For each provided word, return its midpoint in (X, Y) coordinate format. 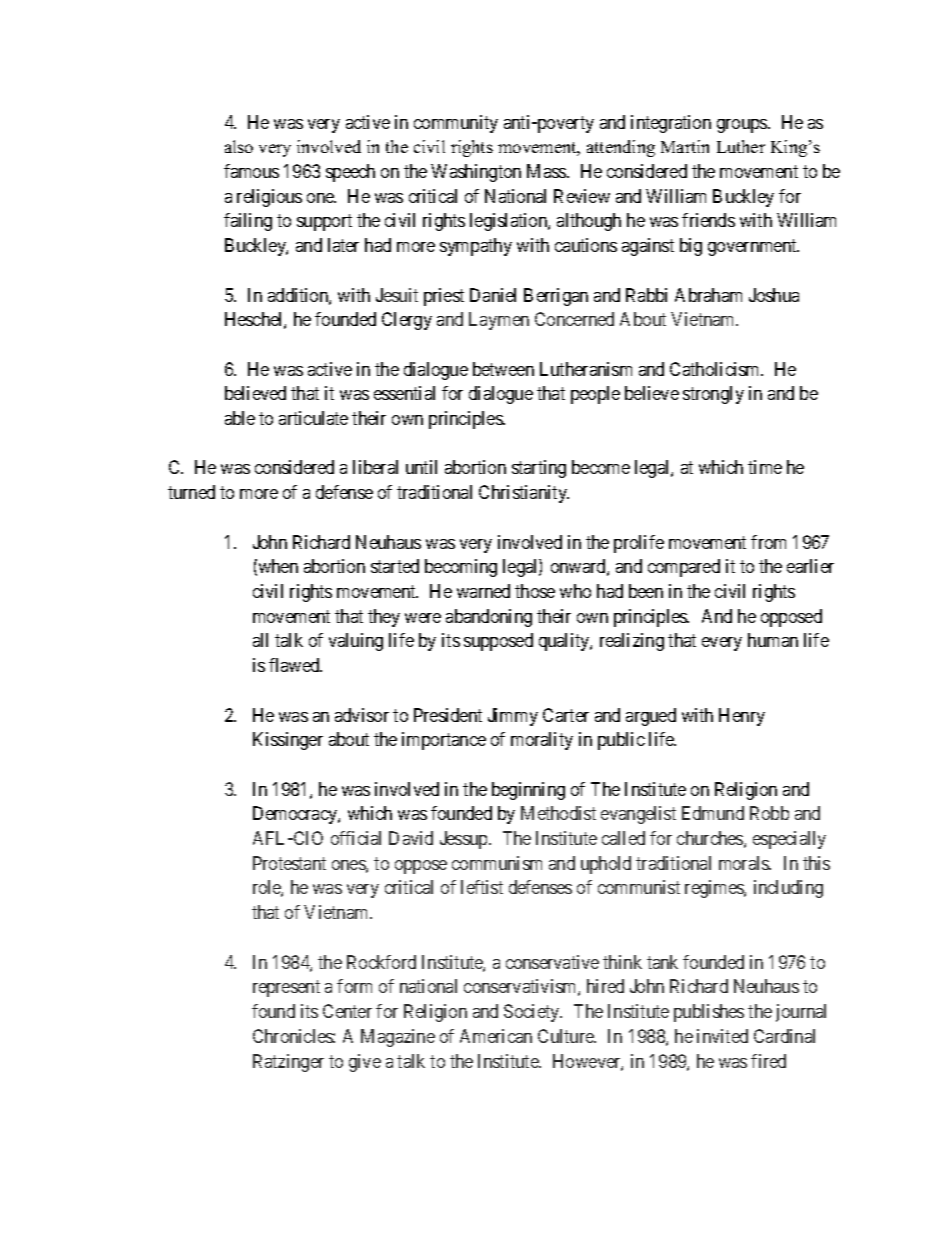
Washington (476, 173)
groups (743, 126)
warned (483, 591)
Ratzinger (288, 1063)
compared (684, 568)
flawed (295, 665)
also (239, 146)
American (496, 1036)
